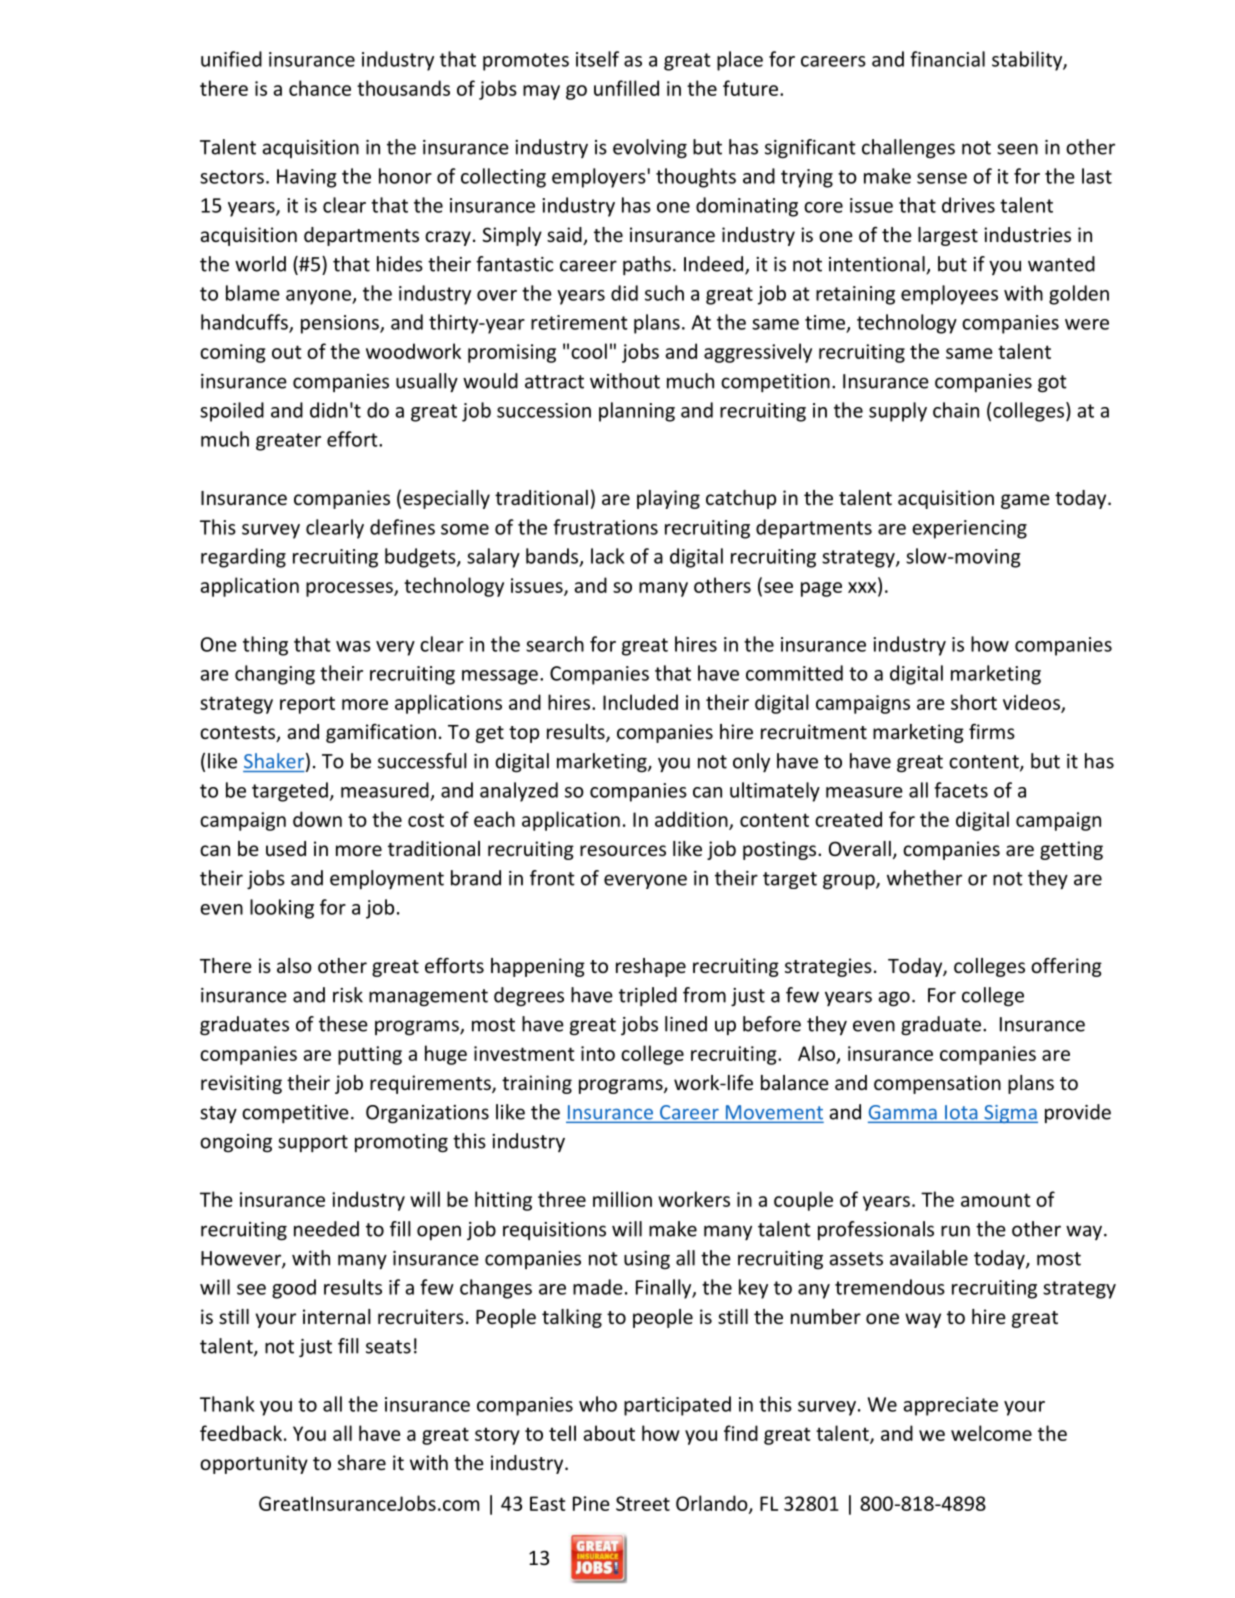 The height and width of the page is (1598, 1235). What do you see at coordinates (643, 1503) in the page?
I see `Street` at bounding box center [643, 1503].
